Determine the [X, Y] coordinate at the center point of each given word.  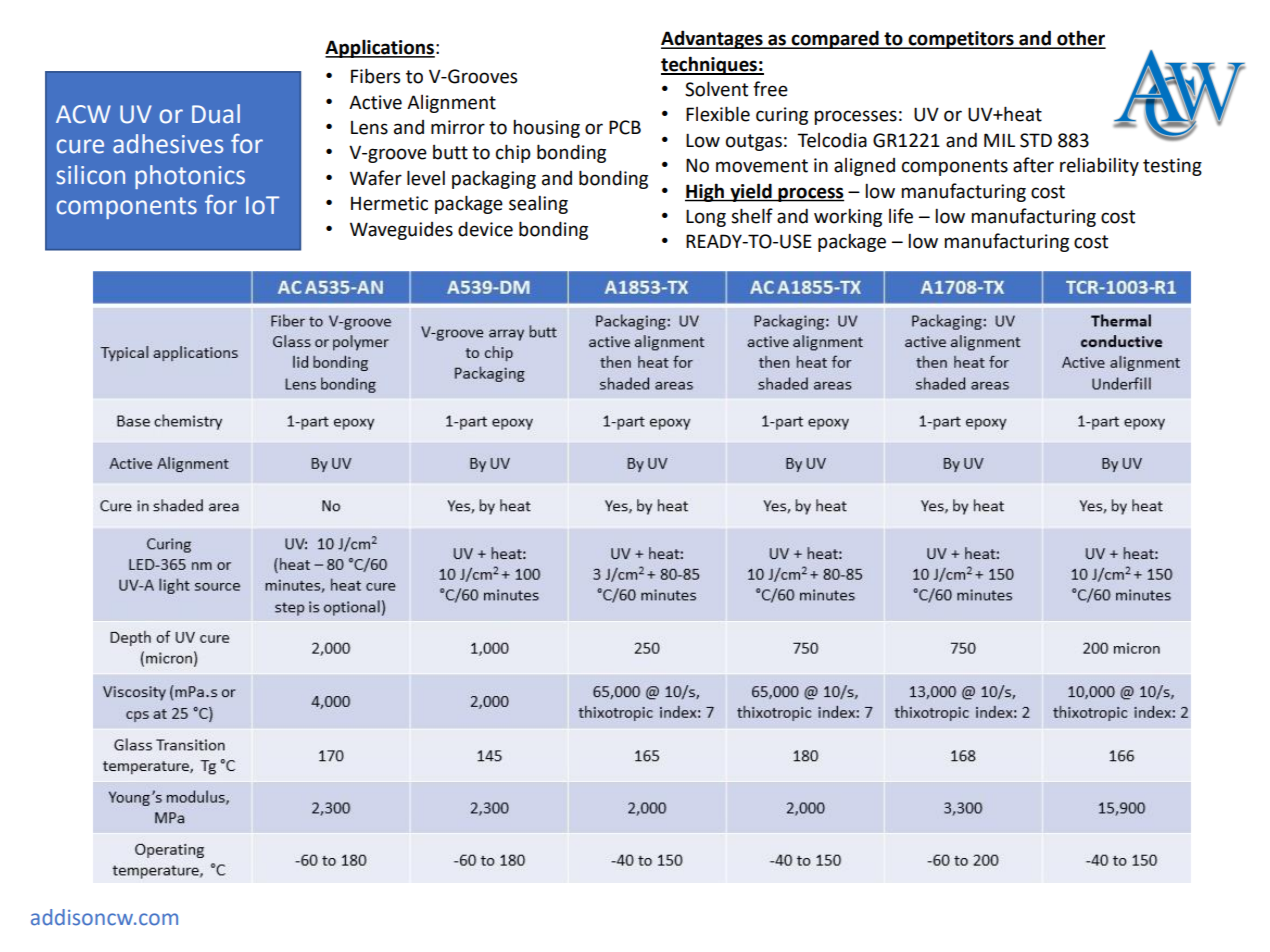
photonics [190, 177]
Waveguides [401, 231]
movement [762, 166]
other [1080, 39]
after [1033, 165]
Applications [380, 48]
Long [706, 218]
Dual [216, 114]
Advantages [713, 39]
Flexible [718, 114]
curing [782, 116]
